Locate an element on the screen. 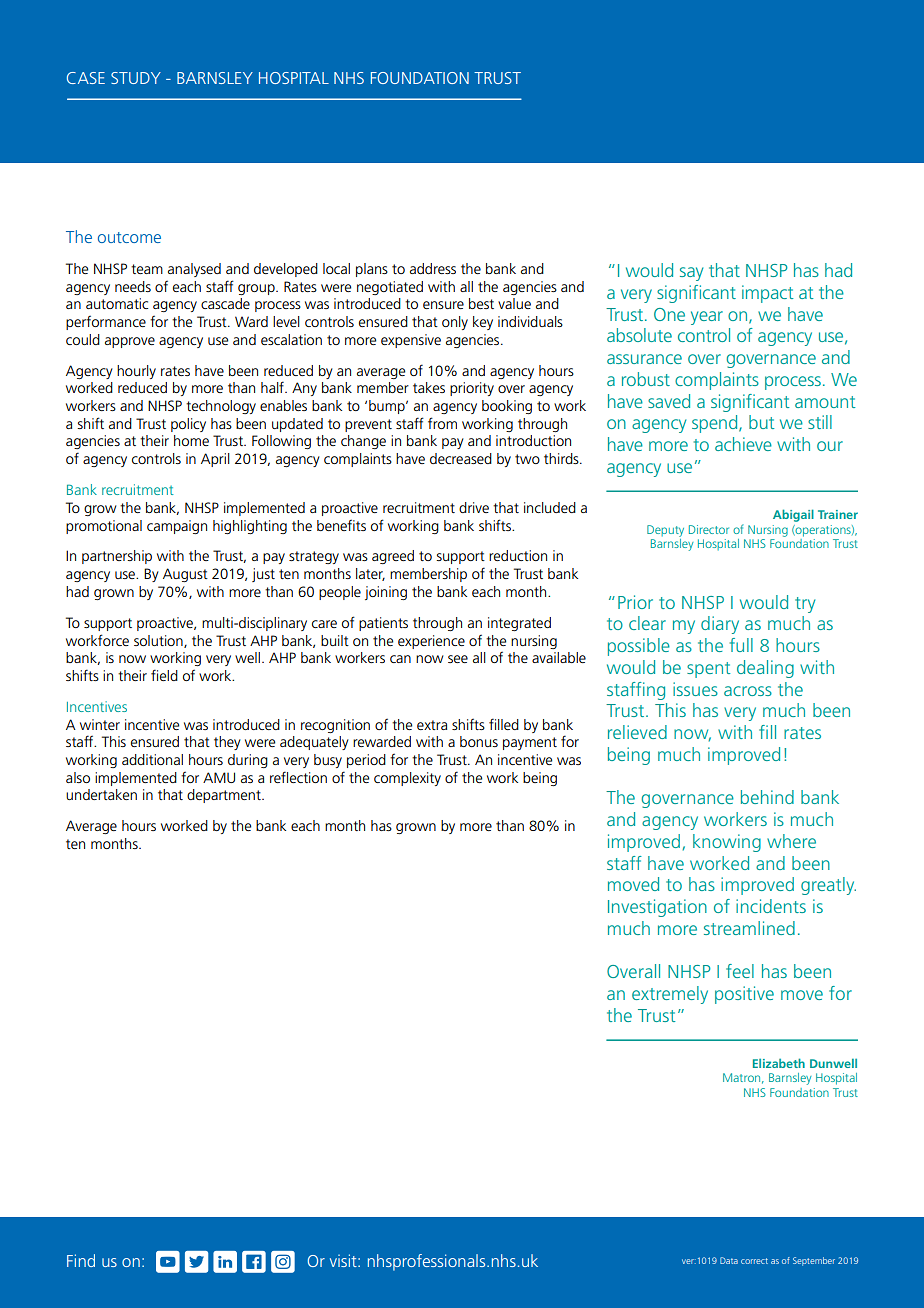 The image size is (924, 1308). Find is located at coordinates (81, 1260).
